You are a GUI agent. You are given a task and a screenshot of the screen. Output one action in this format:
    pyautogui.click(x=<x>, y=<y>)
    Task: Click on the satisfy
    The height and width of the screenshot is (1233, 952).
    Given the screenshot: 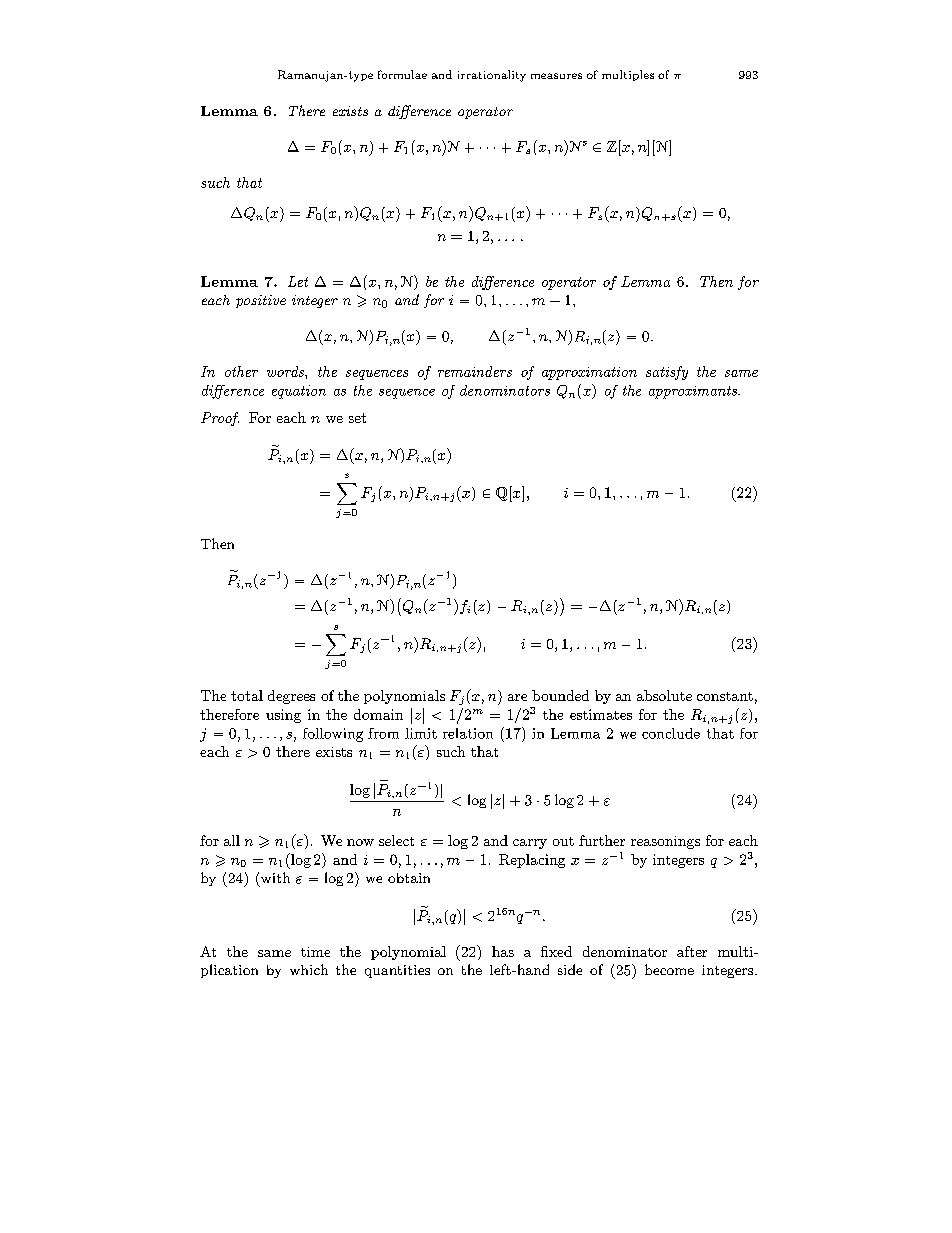 What is the action you would take?
    pyautogui.click(x=667, y=373)
